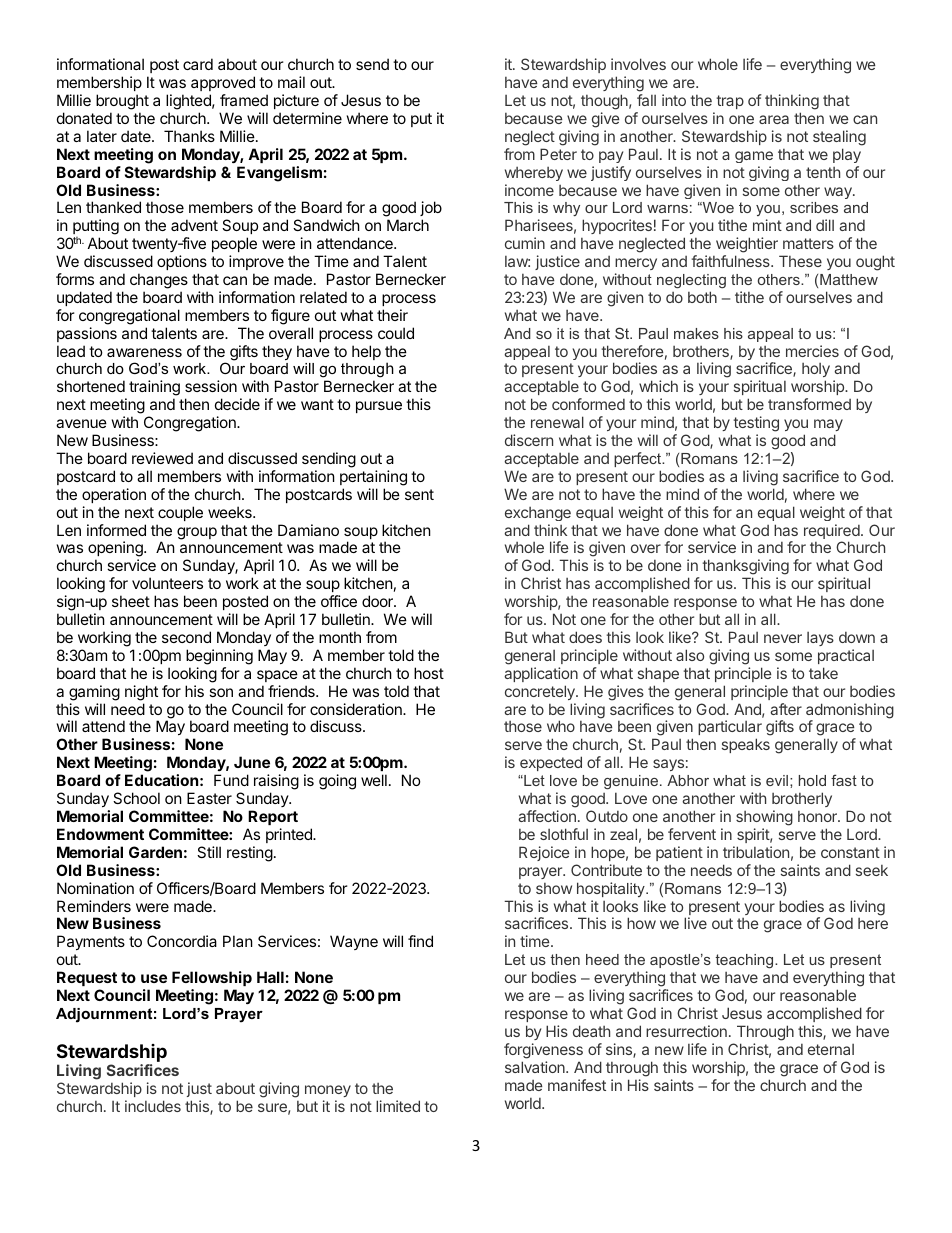 This image has height=1233, width=952. What do you see at coordinates (538, 514) in the image?
I see `exchange` at bounding box center [538, 514].
